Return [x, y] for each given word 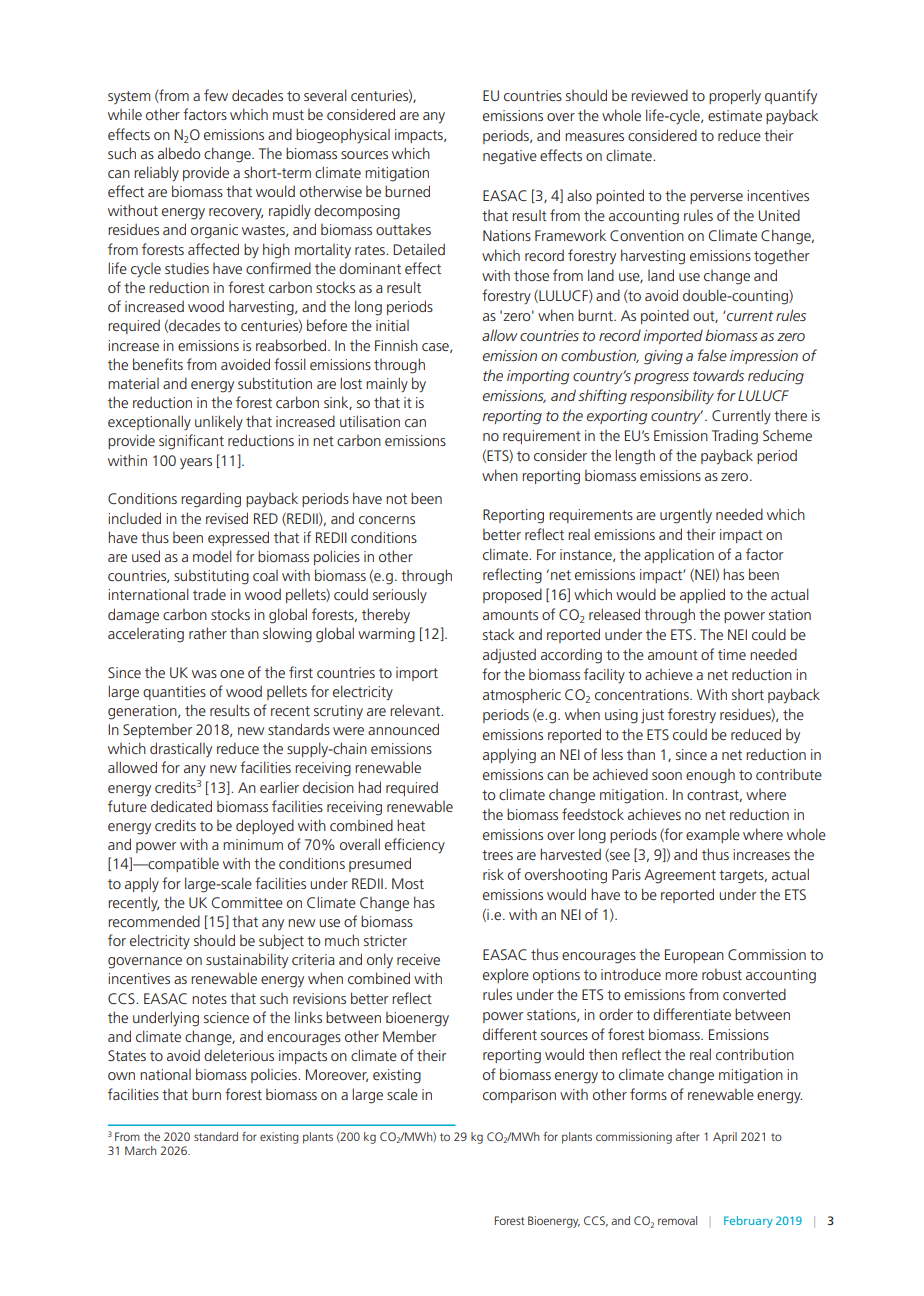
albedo [179, 153]
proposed [512, 595]
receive [418, 959]
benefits [158, 364]
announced [403, 729]
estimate [735, 115]
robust [722, 974]
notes [209, 999]
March [140, 1150]
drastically [181, 749]
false [712, 355]
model [212, 556]
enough [710, 776]
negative [510, 157]
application [679, 556]
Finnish [396, 345]
